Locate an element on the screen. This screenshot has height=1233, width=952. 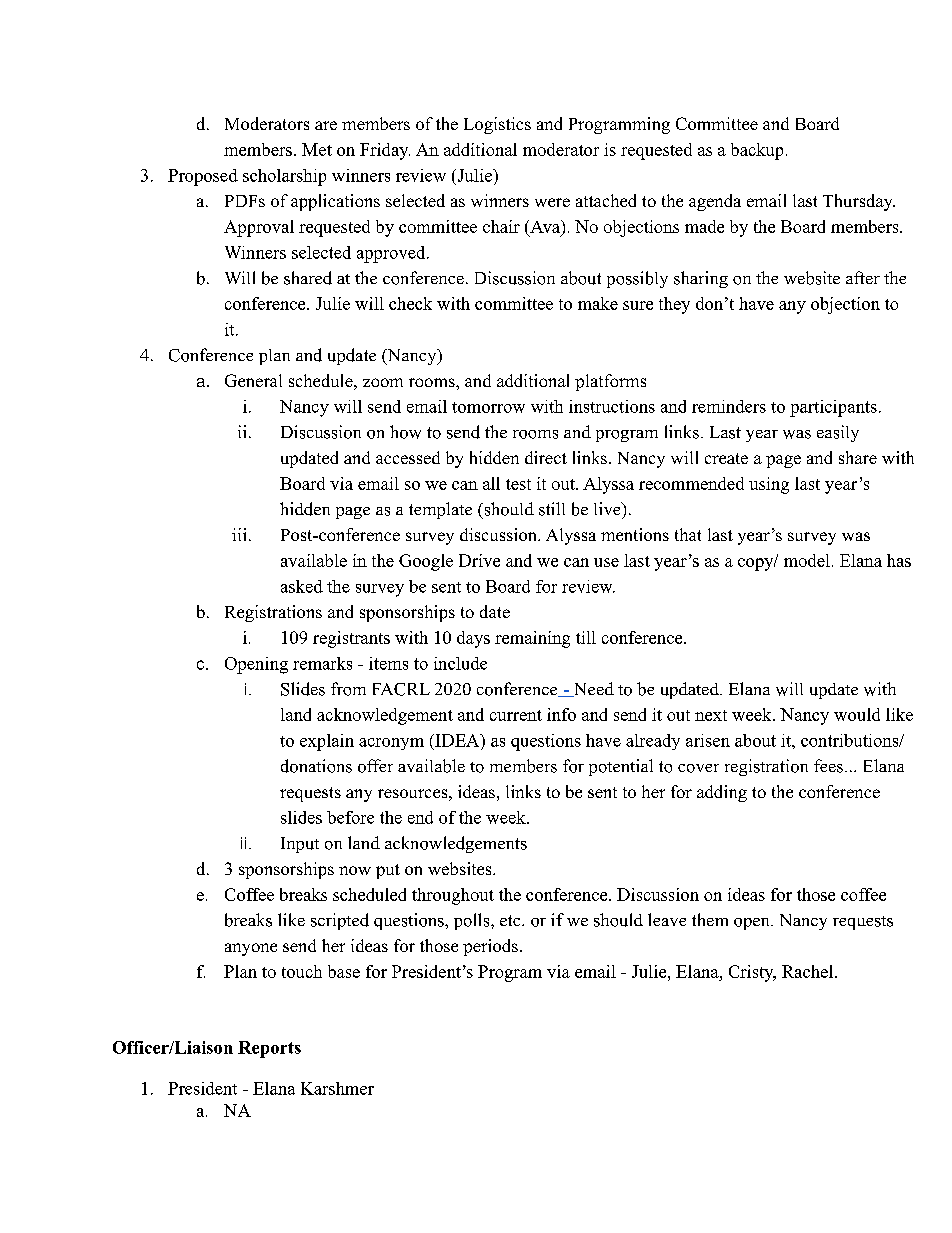
Reports is located at coordinates (269, 1049).
